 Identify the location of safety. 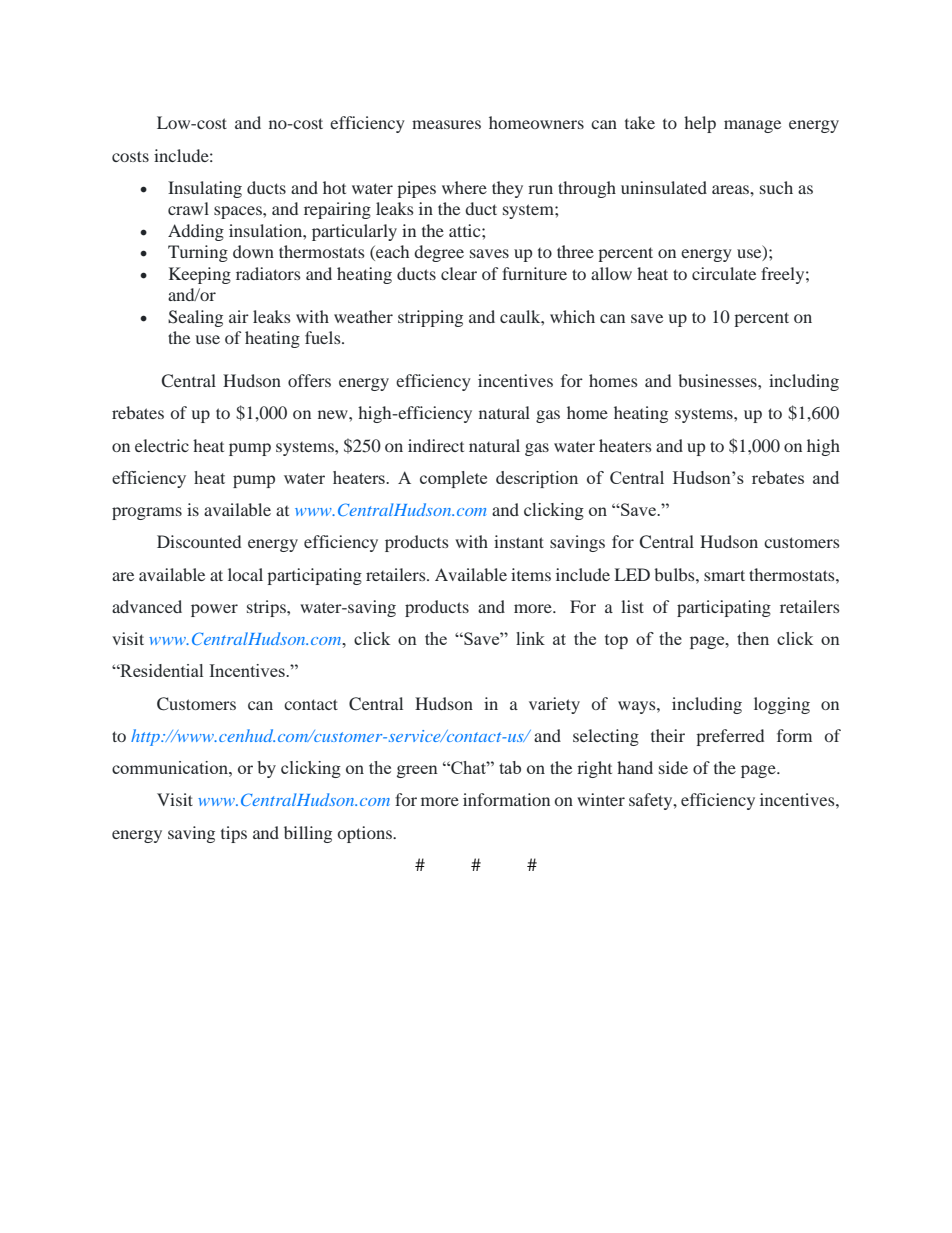
(652, 801).
